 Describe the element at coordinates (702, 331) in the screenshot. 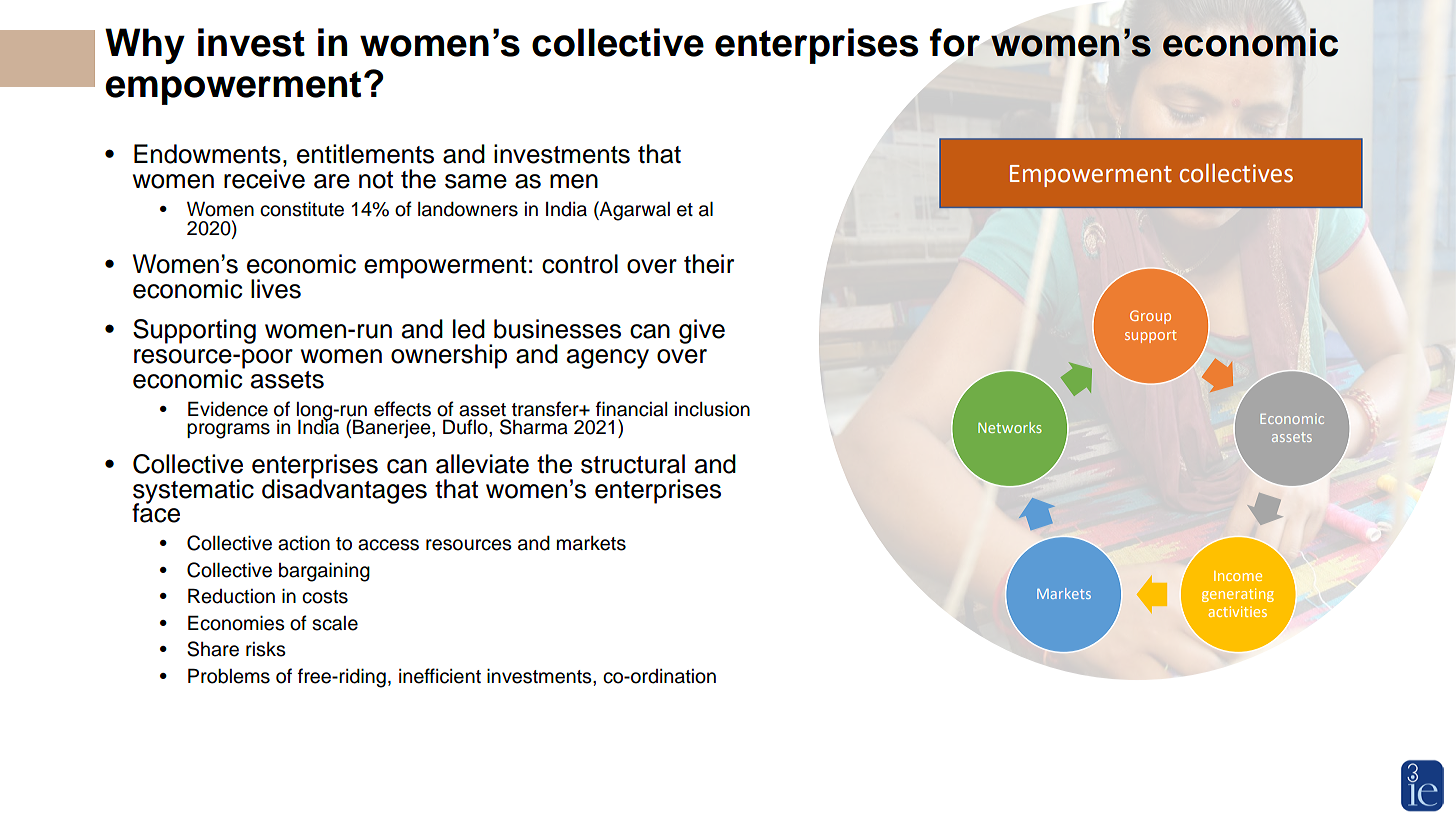

I see `give` at that location.
